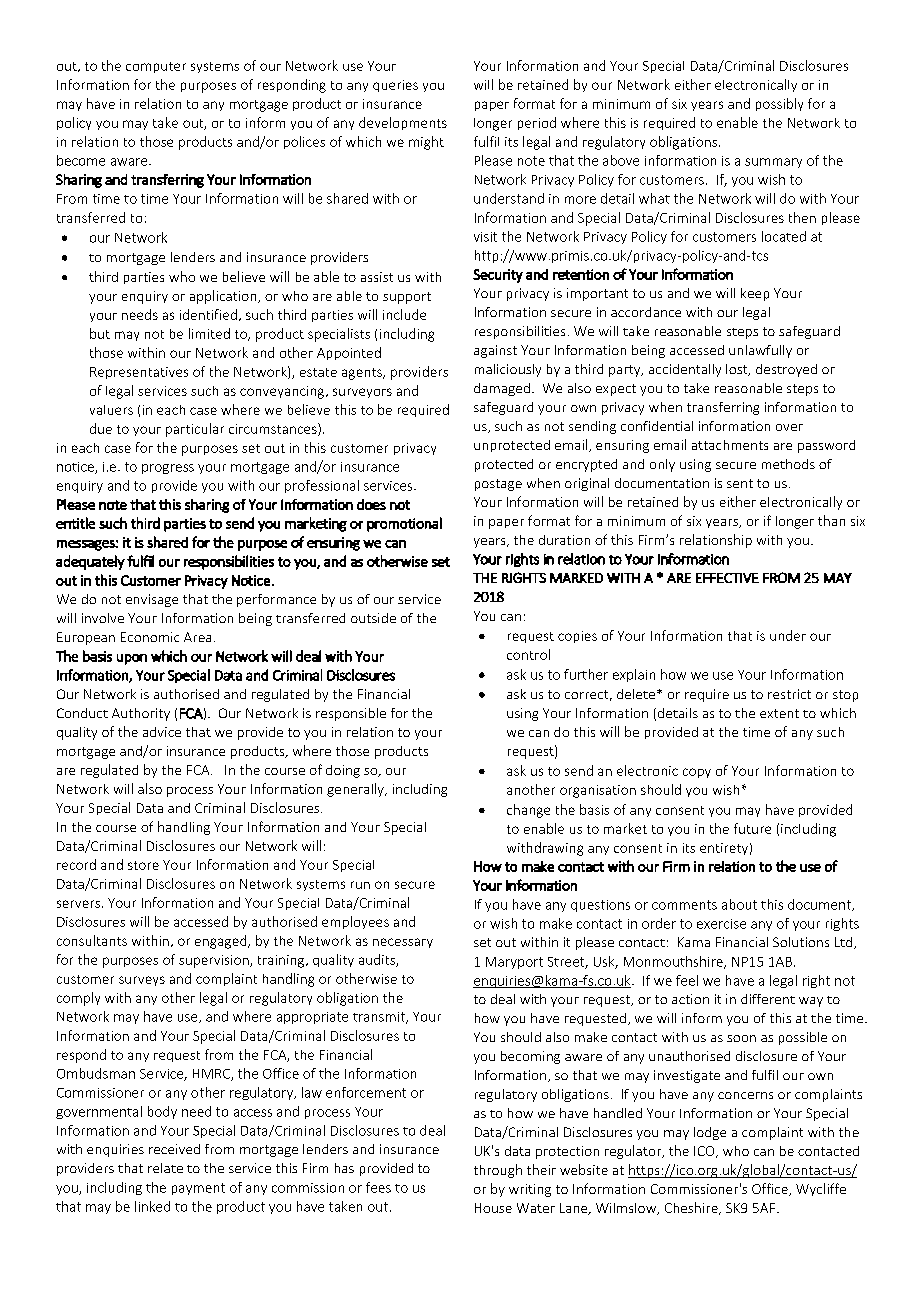  Describe the element at coordinates (498, 1171) in the page. I see `through` at that location.
